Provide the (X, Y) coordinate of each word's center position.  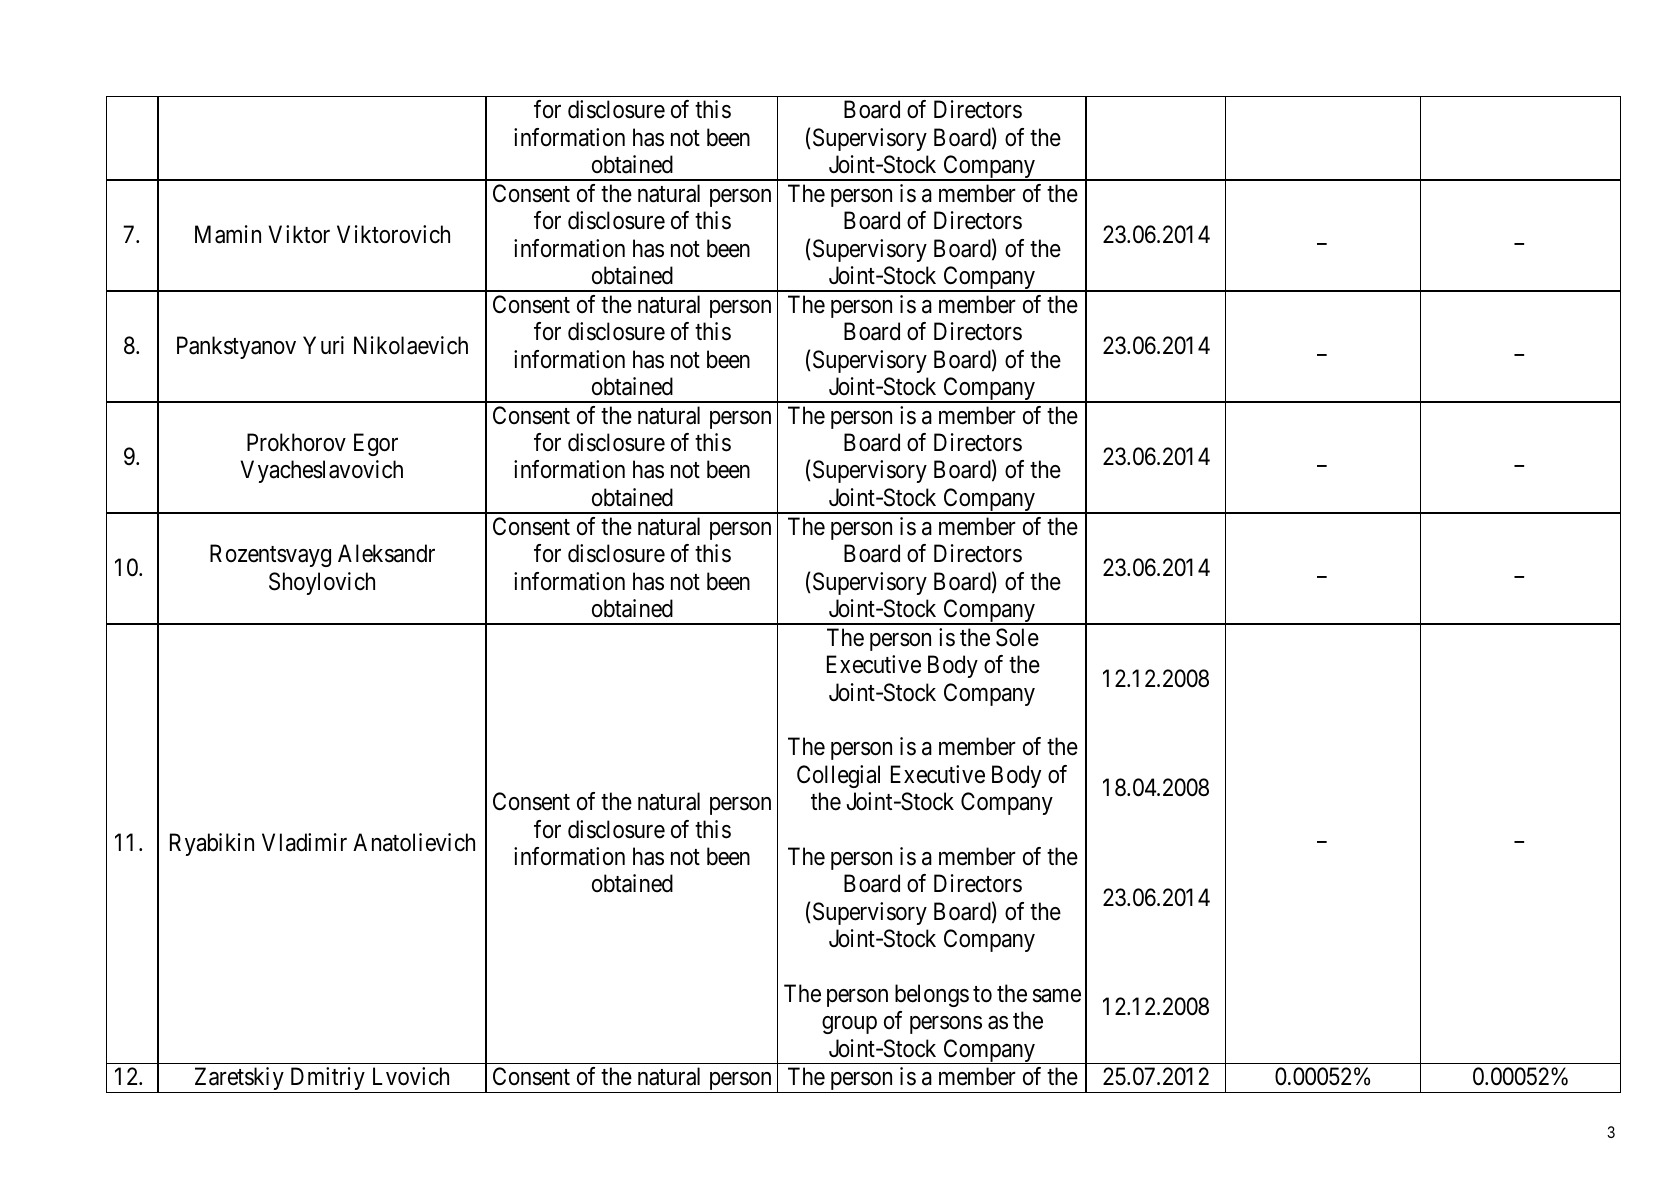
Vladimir (304, 842)
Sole (1017, 637)
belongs (932, 995)
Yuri (323, 345)
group (849, 1025)
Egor (376, 444)
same (1057, 996)
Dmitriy (327, 1080)
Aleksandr (386, 553)
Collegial (838, 776)
